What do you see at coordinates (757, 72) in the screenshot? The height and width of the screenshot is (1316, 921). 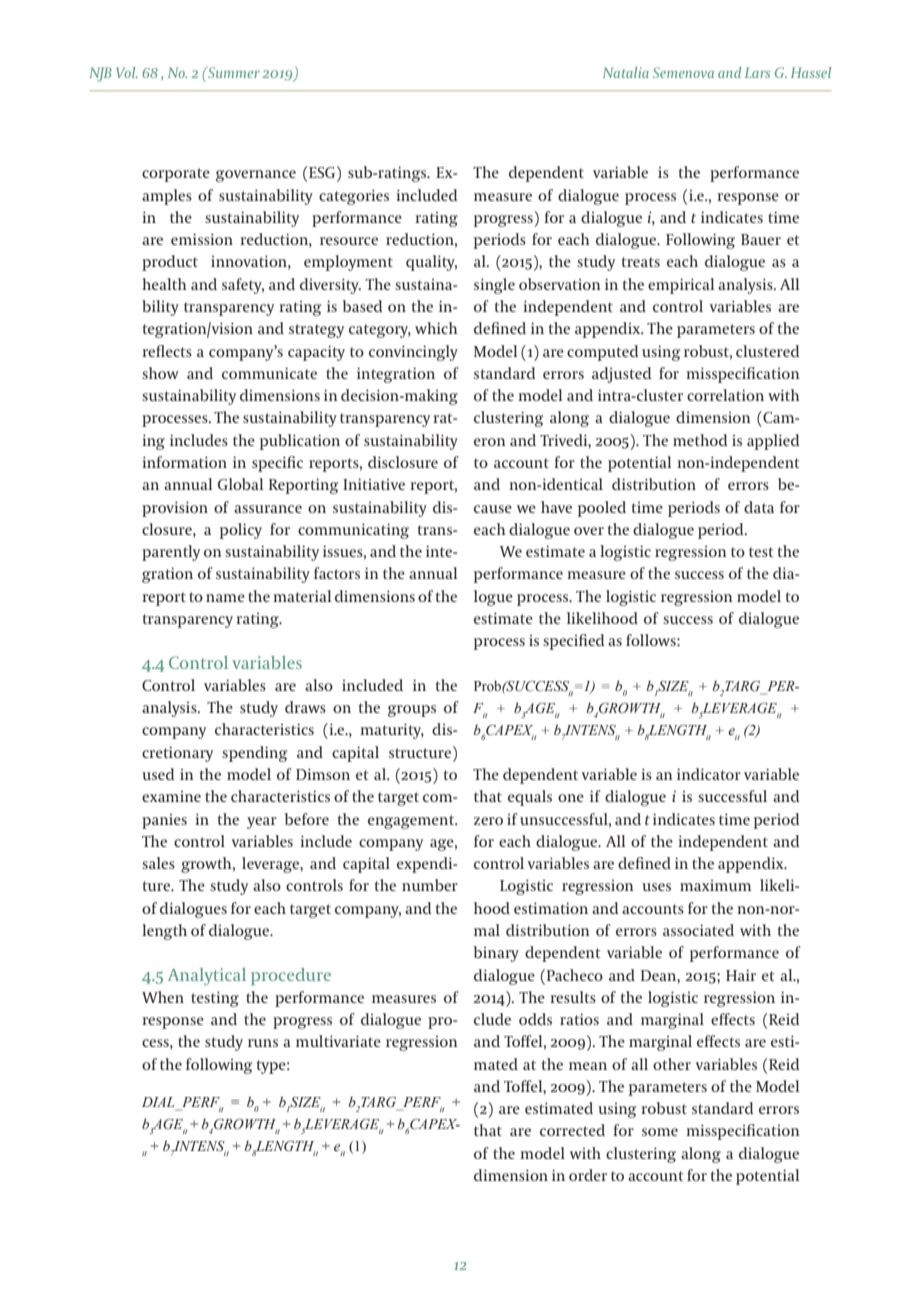 I see `Lars` at bounding box center [757, 72].
